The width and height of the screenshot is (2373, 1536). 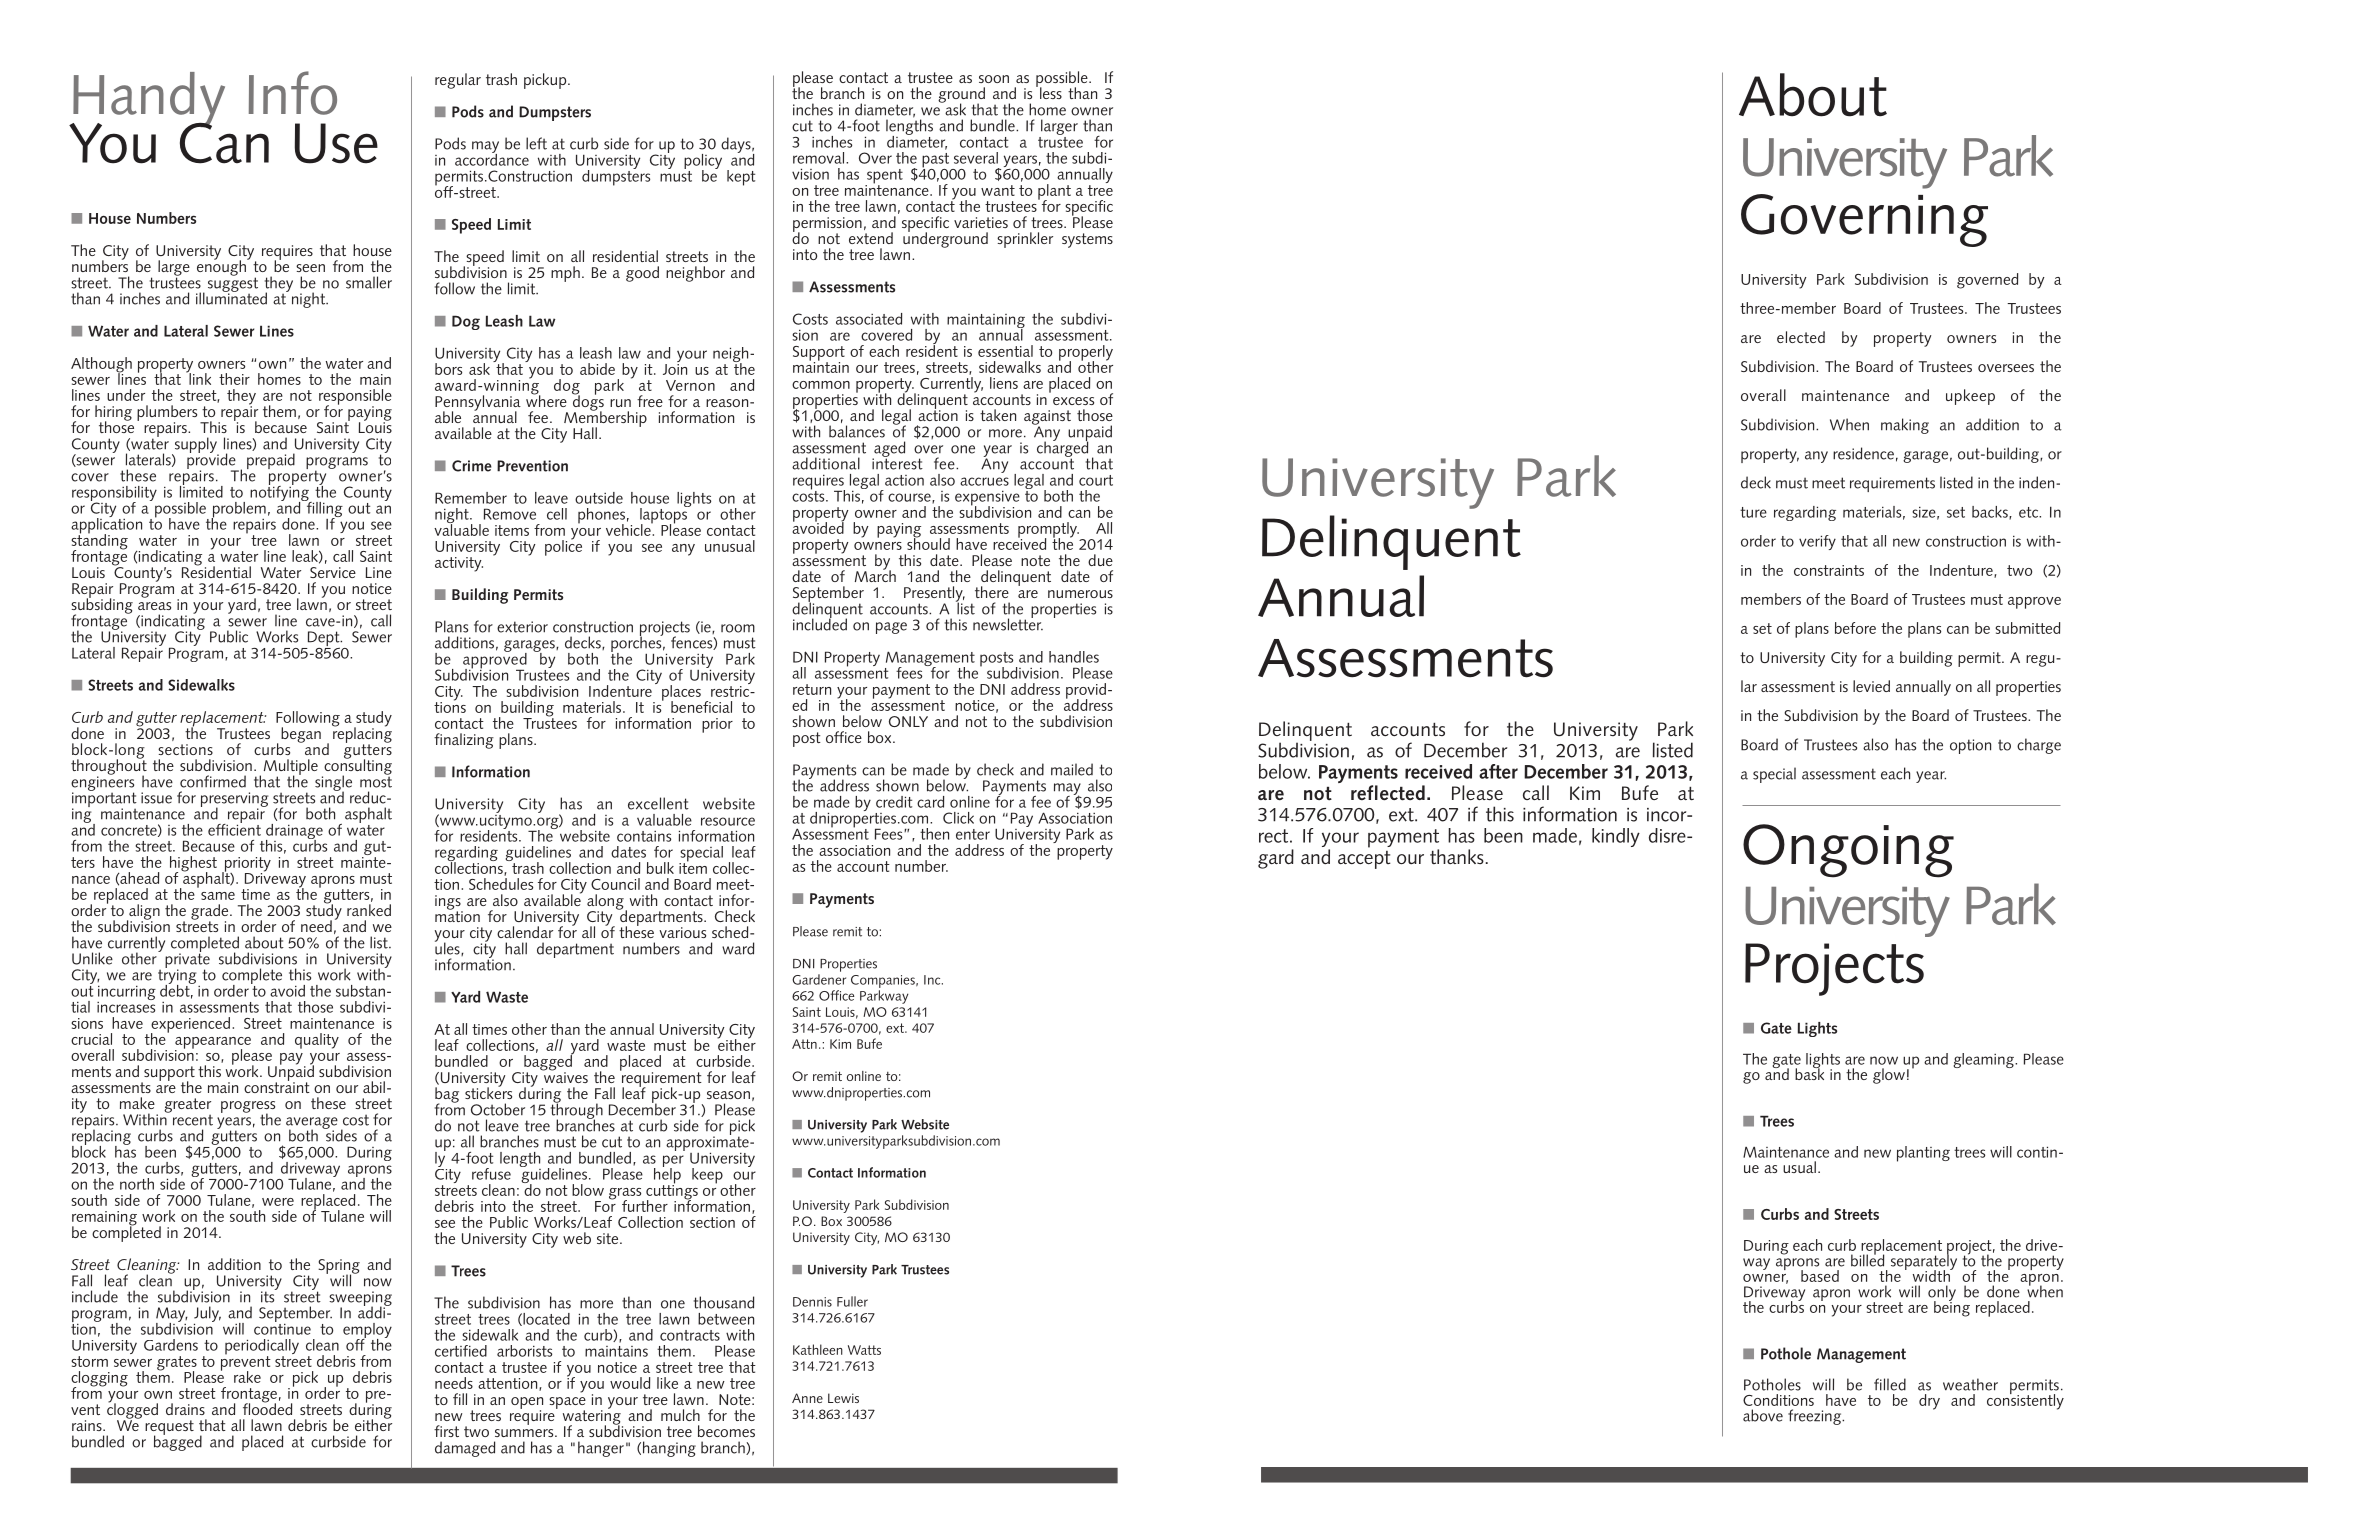 What do you see at coordinates (1049, 92) in the screenshot?
I see `less` at bounding box center [1049, 92].
